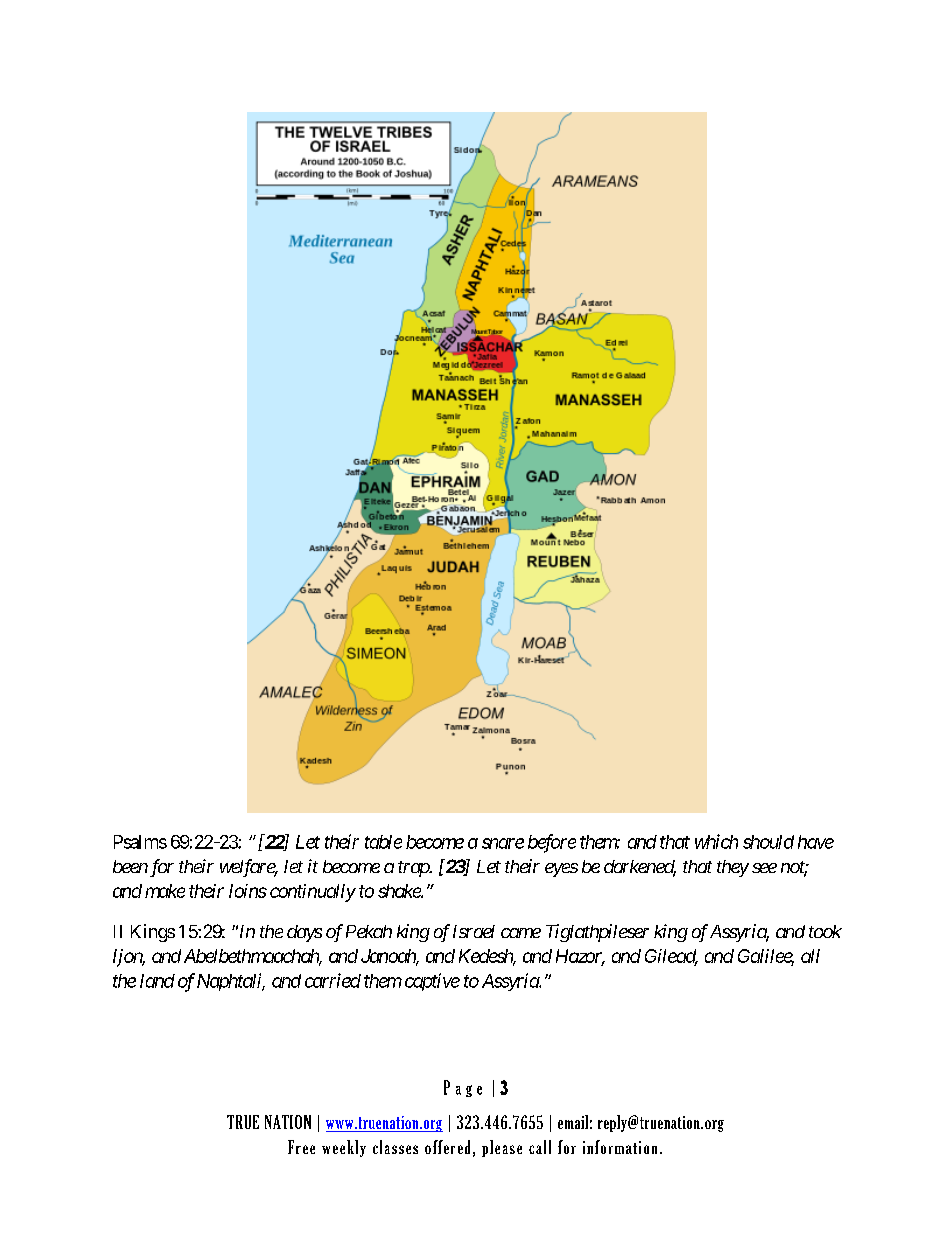  I want to click on information, so click(620, 1147).
